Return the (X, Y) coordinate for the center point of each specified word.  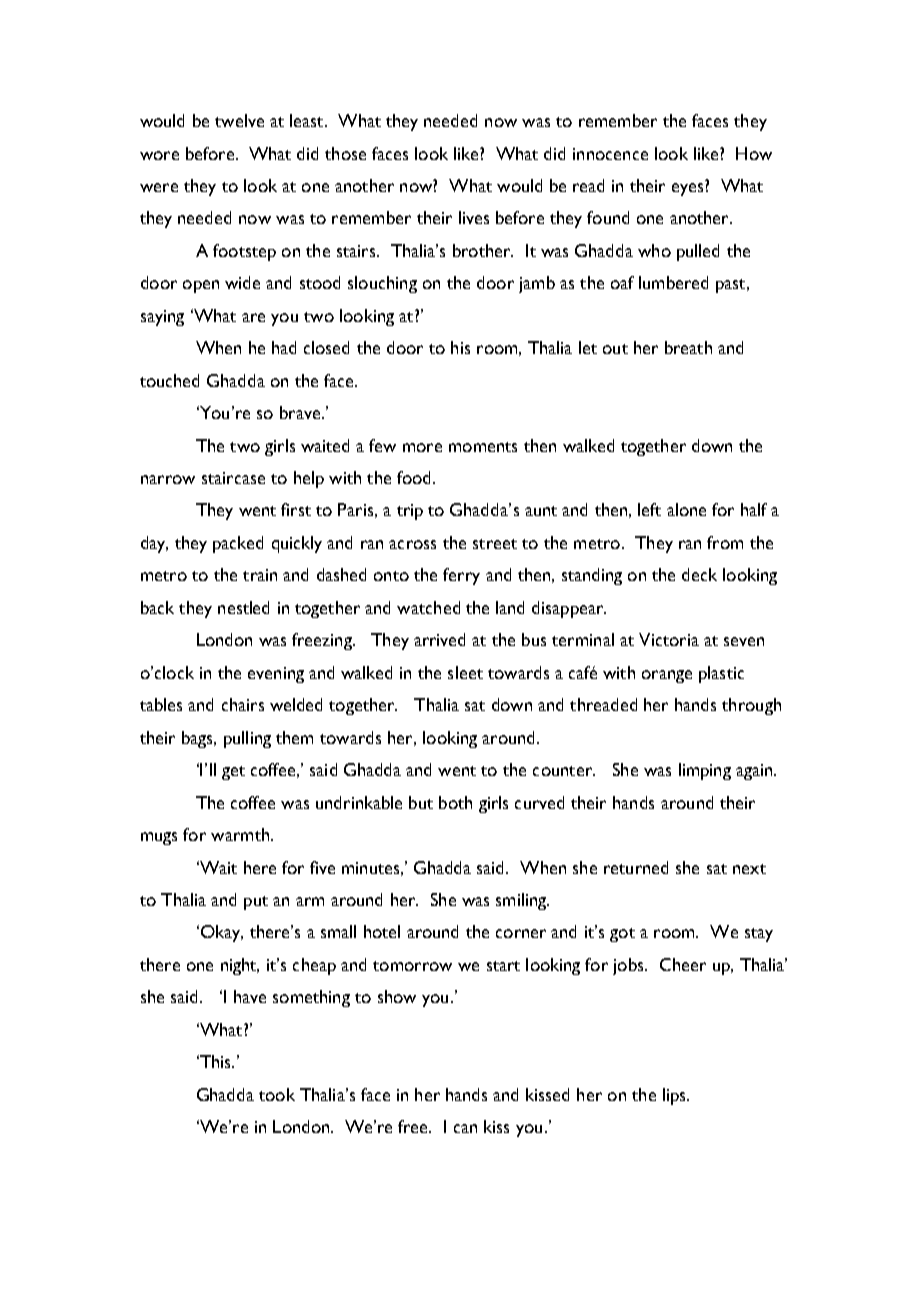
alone (686, 509)
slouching (382, 284)
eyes (687, 189)
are (253, 317)
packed (238, 544)
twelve (239, 120)
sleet (465, 672)
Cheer (683, 964)
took (277, 1094)
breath (688, 347)
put (256, 903)
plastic (721, 674)
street (495, 544)
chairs (243, 704)
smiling (522, 901)
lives (474, 217)
